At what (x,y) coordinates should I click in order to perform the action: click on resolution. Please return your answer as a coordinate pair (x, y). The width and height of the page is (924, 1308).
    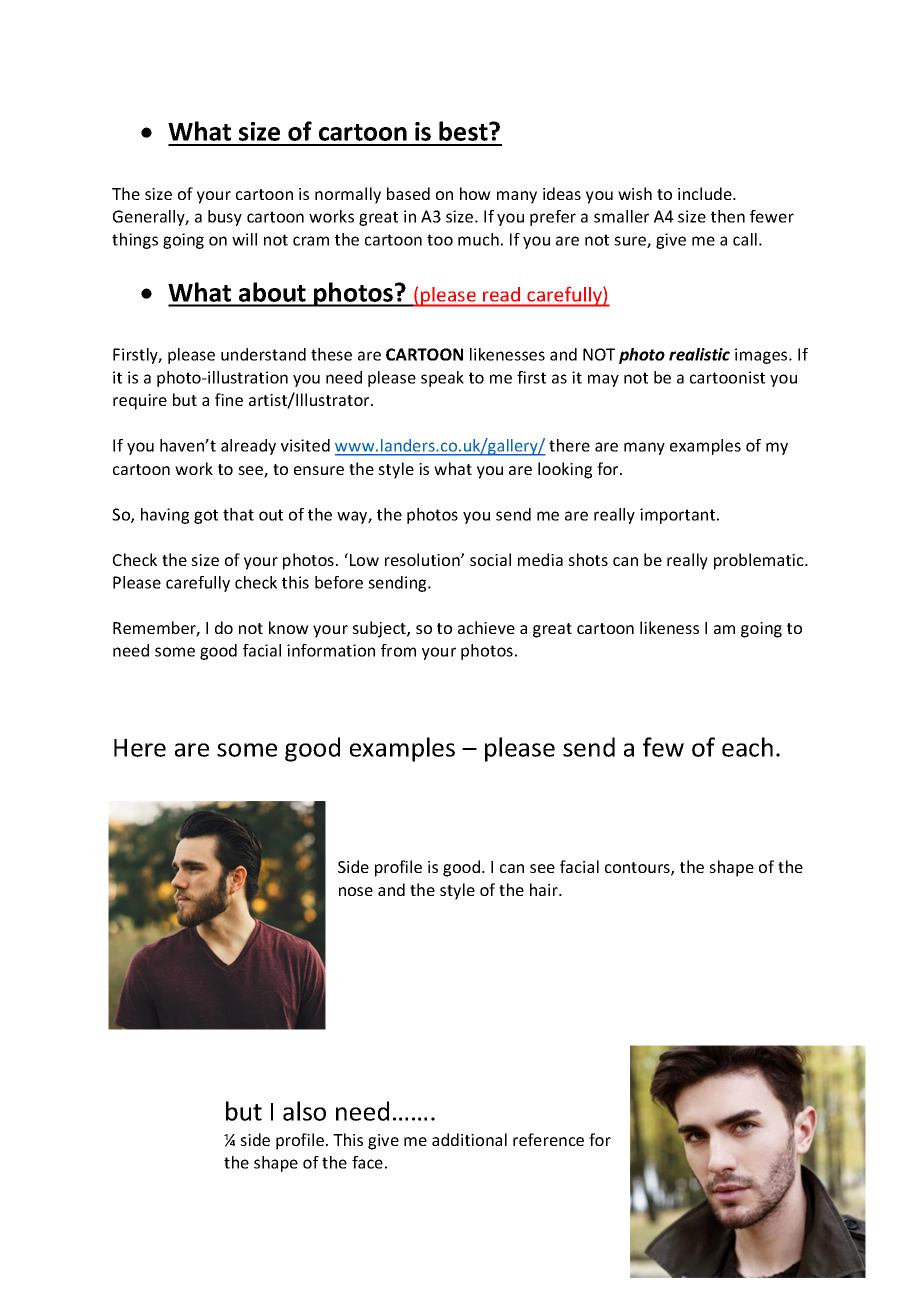
    Looking at the image, I should click on (423, 559).
